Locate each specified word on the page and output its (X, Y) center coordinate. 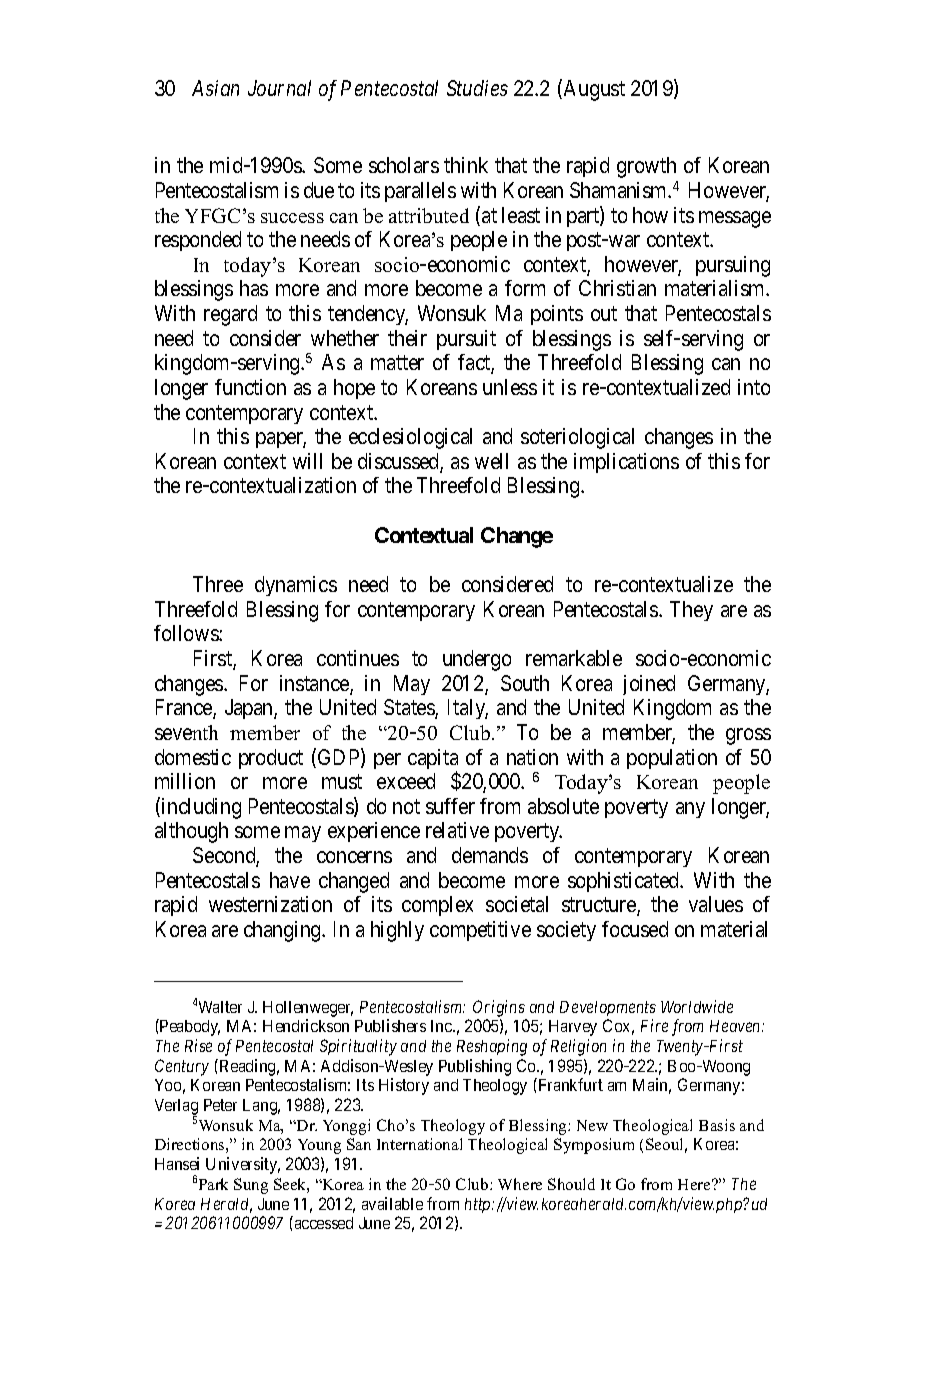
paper (281, 440)
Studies (477, 88)
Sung (251, 1186)
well (491, 461)
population (672, 759)
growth (646, 167)
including (200, 808)
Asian (215, 88)
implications (626, 463)
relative (457, 830)
